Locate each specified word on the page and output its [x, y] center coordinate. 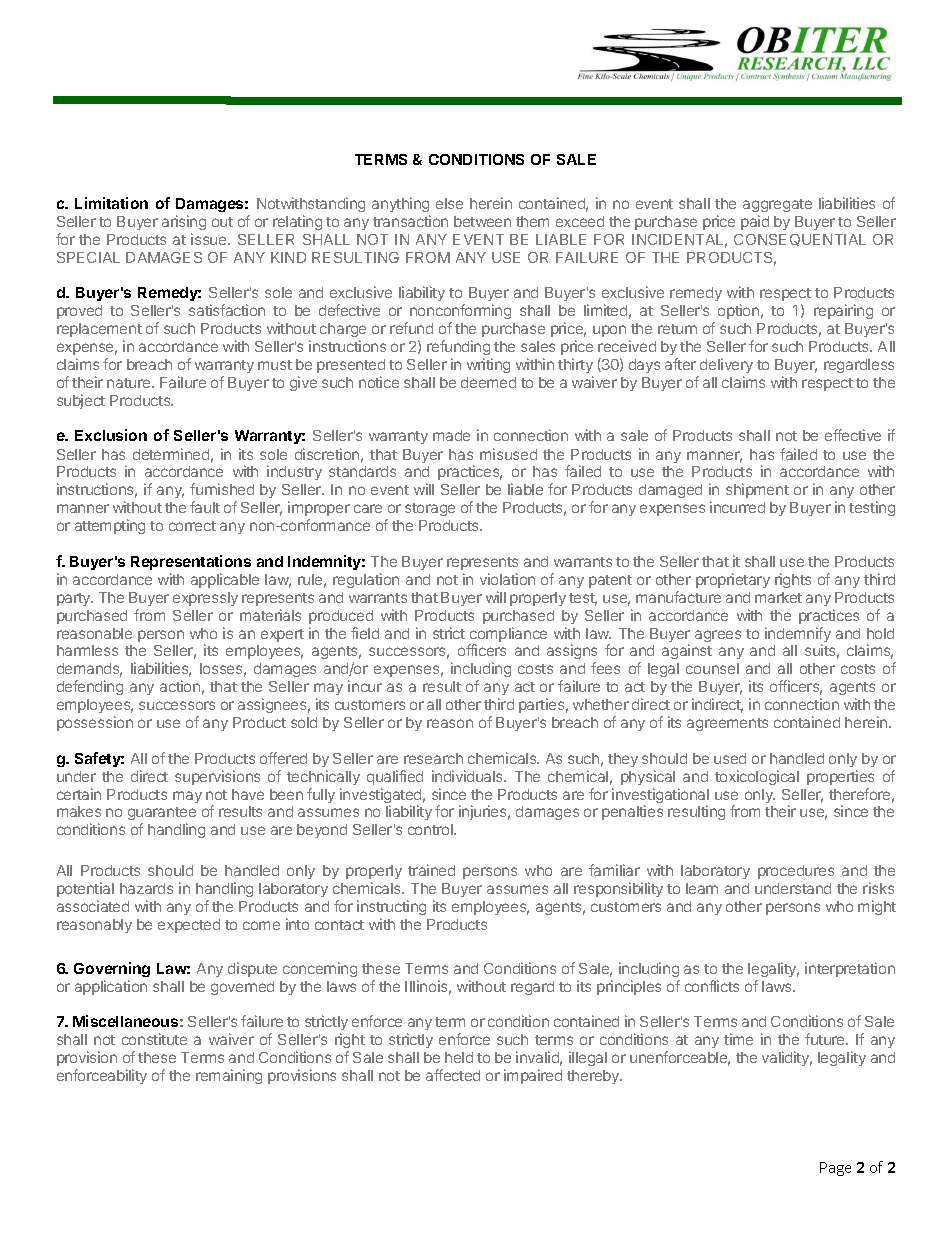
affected [453, 1075]
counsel [712, 668]
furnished [222, 489]
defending [90, 687]
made [451, 435]
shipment [757, 490]
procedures [796, 872]
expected [189, 926]
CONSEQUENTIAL [800, 240]
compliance [508, 636]
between [482, 221]
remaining [229, 1076]
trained [431, 870]
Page [835, 1169]
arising [184, 222]
